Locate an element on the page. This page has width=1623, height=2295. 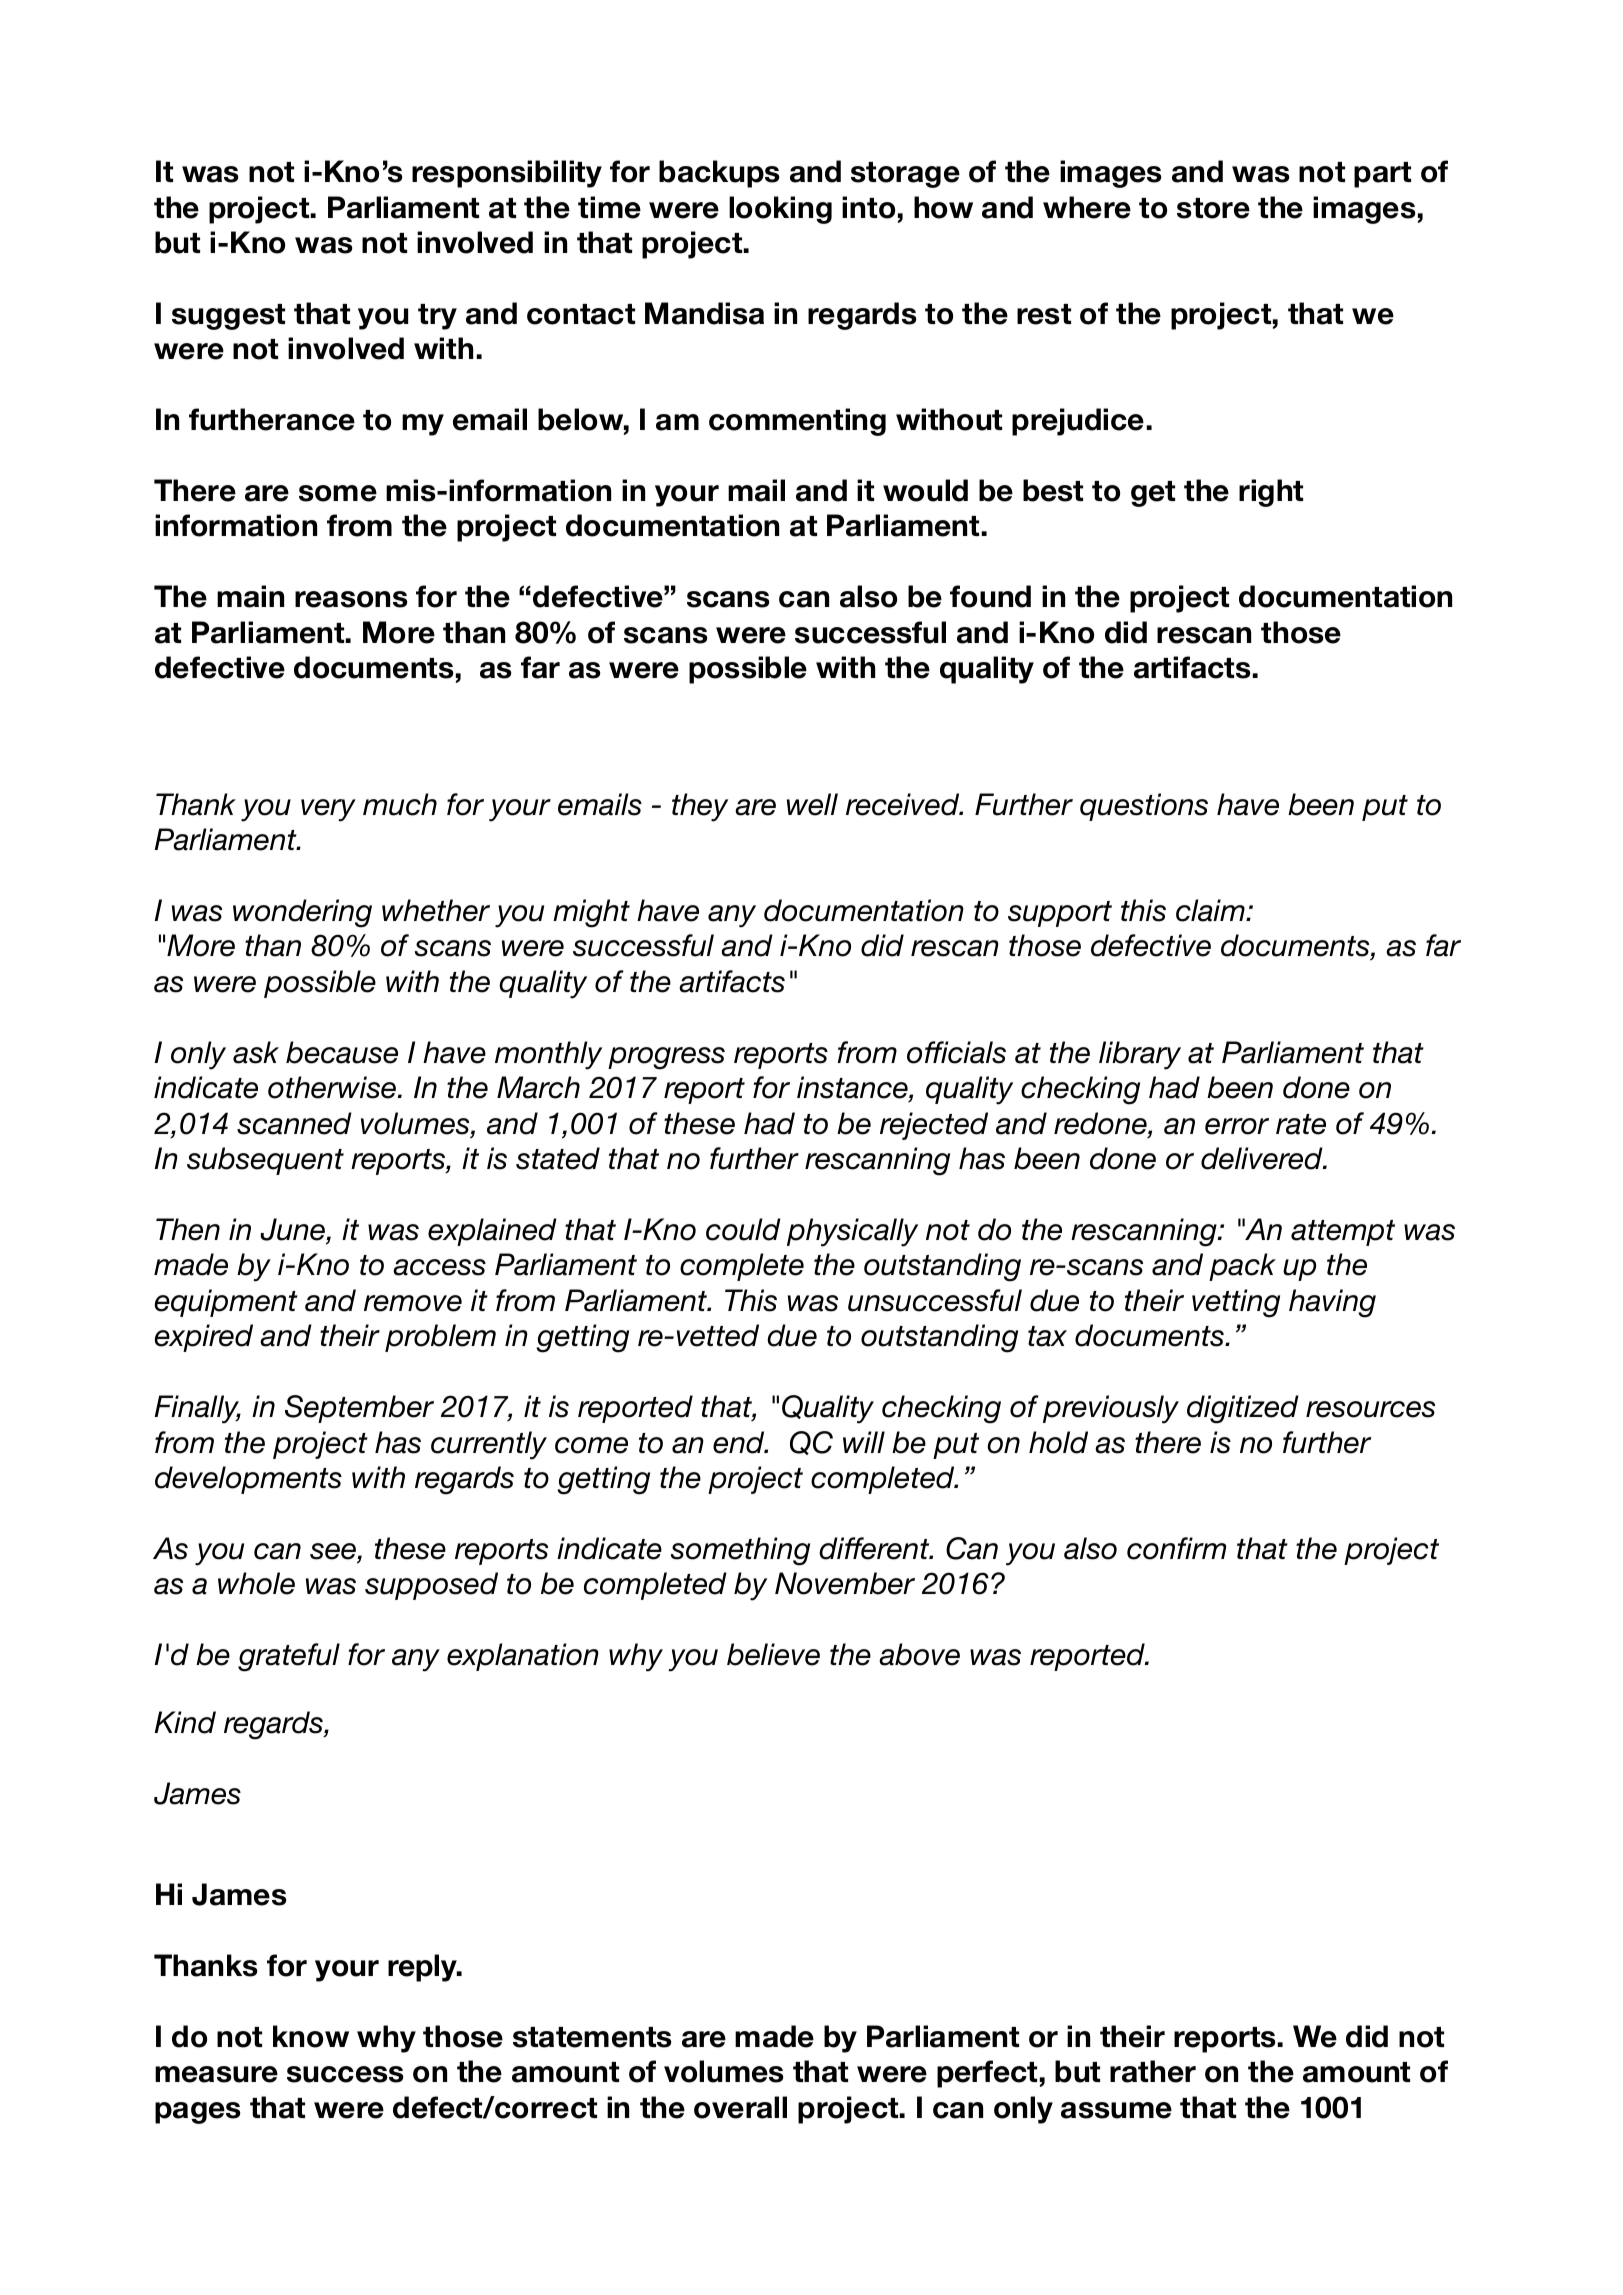
scanned is located at coordinates (294, 1123).
